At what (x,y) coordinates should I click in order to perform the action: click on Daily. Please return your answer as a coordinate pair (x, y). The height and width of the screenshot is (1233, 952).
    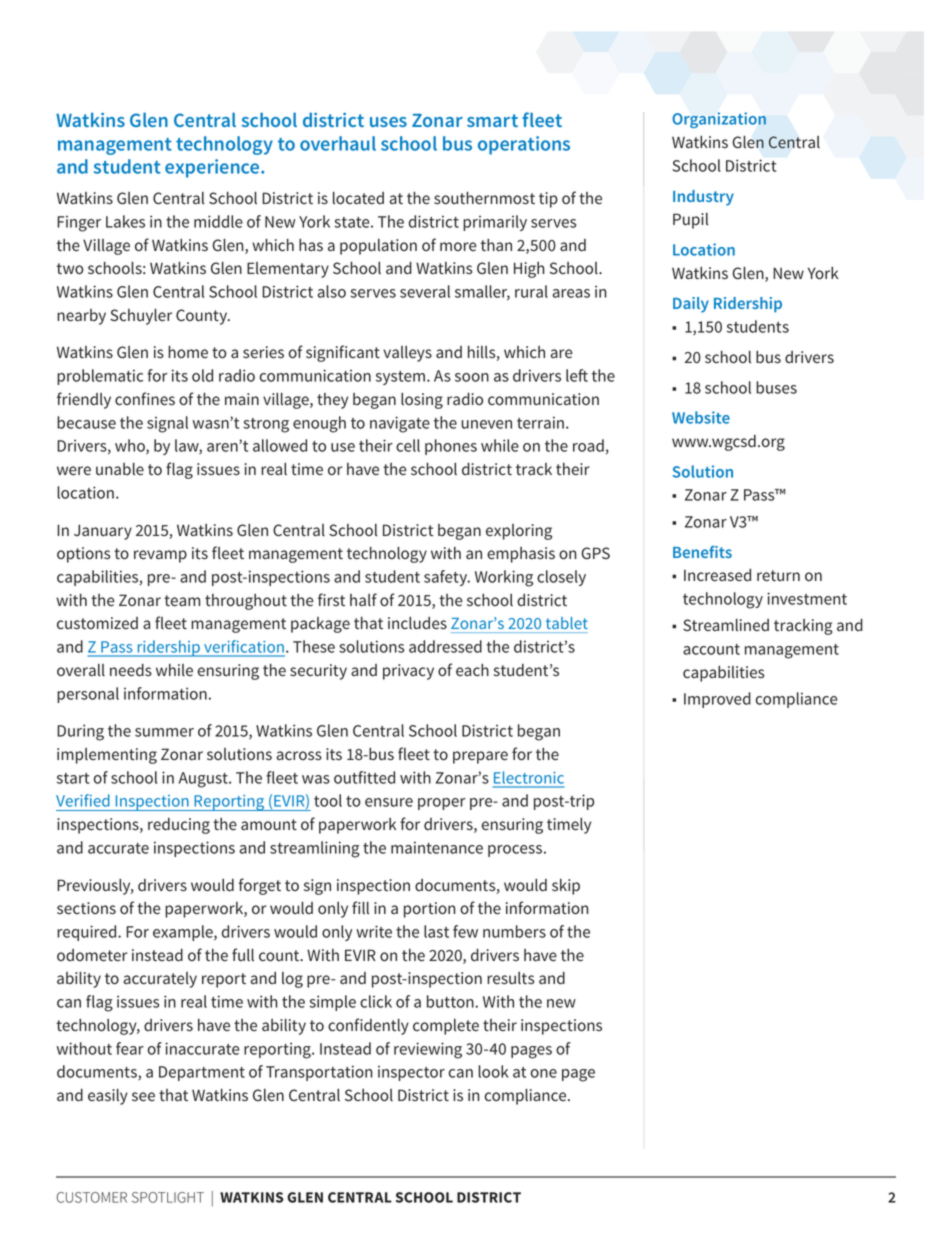
    Looking at the image, I should click on (691, 305).
